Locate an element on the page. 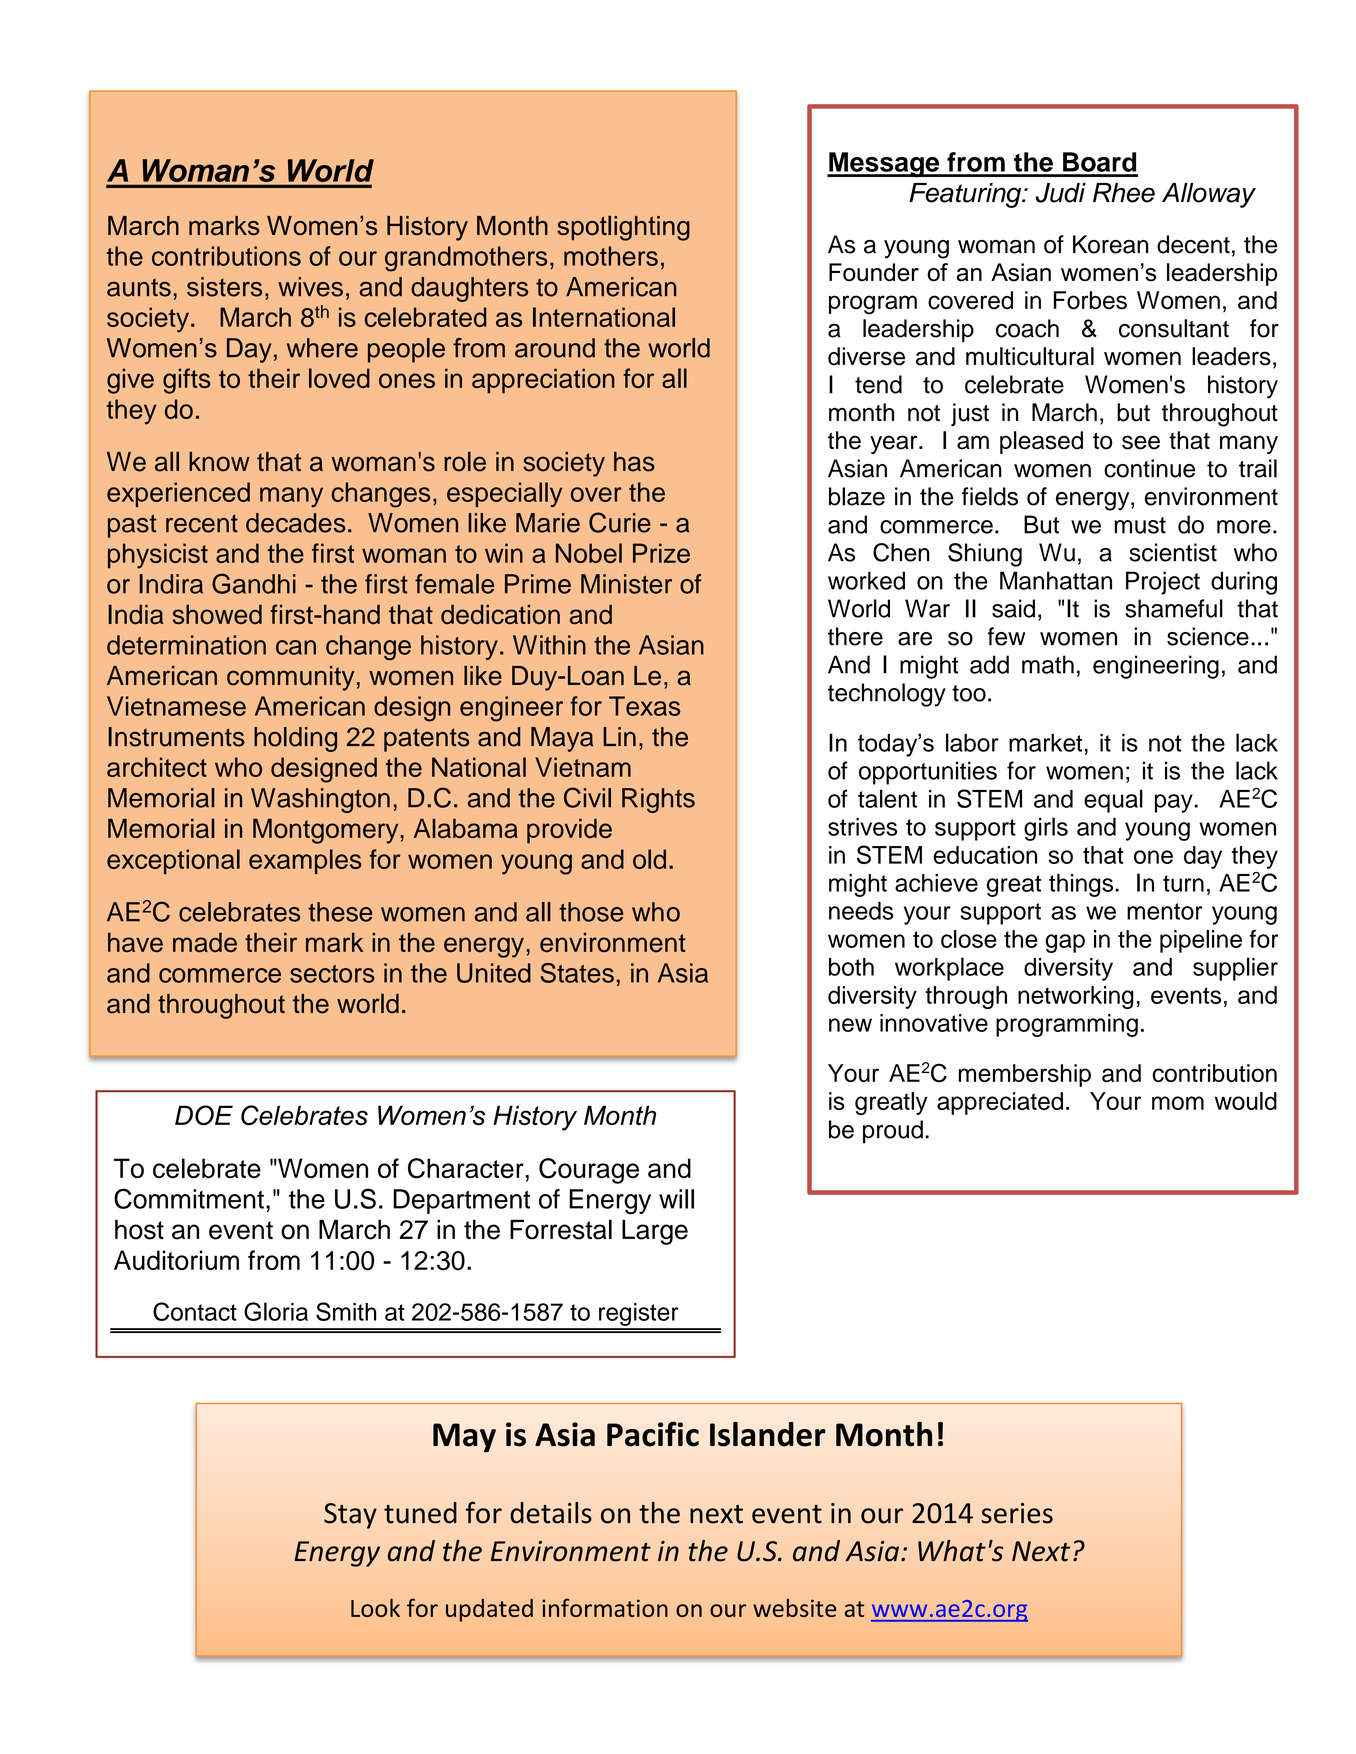 This page has height=1754, width=1356. will is located at coordinates (676, 1199).
